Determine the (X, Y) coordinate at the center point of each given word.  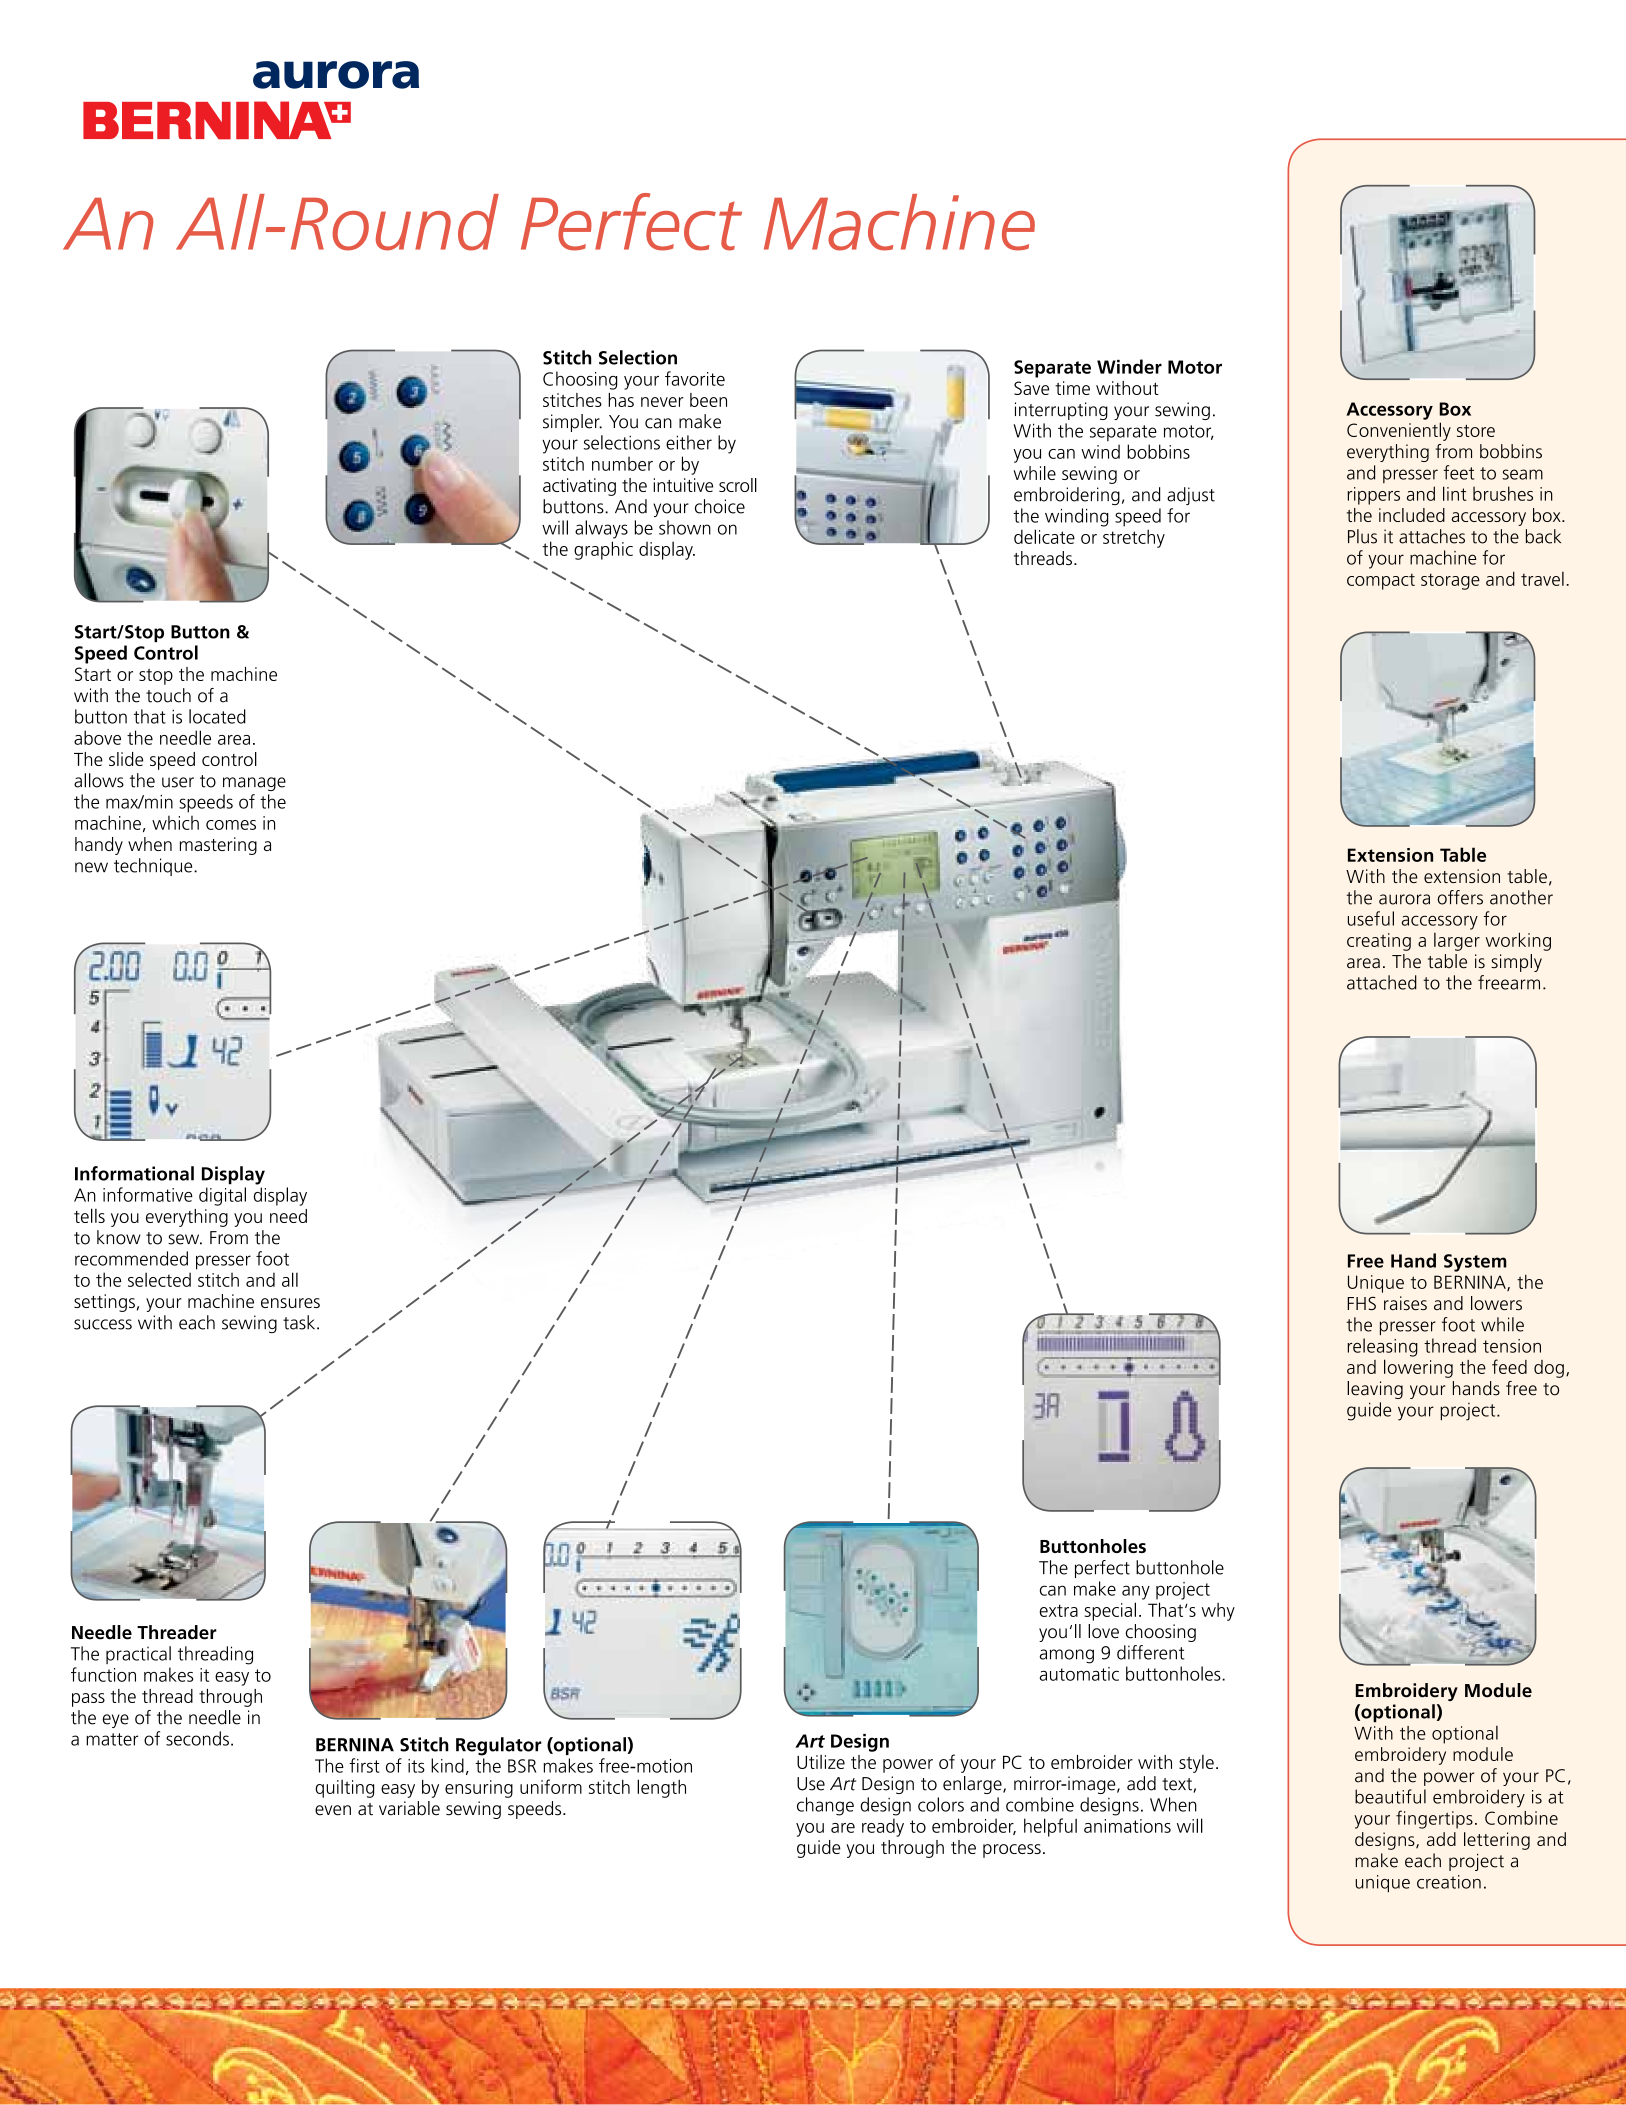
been (708, 400)
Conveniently (1399, 431)
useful (1371, 918)
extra (1059, 1610)
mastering (218, 846)
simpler (572, 423)
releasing (1382, 1347)
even (333, 1810)
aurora (1404, 899)
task (300, 1322)
